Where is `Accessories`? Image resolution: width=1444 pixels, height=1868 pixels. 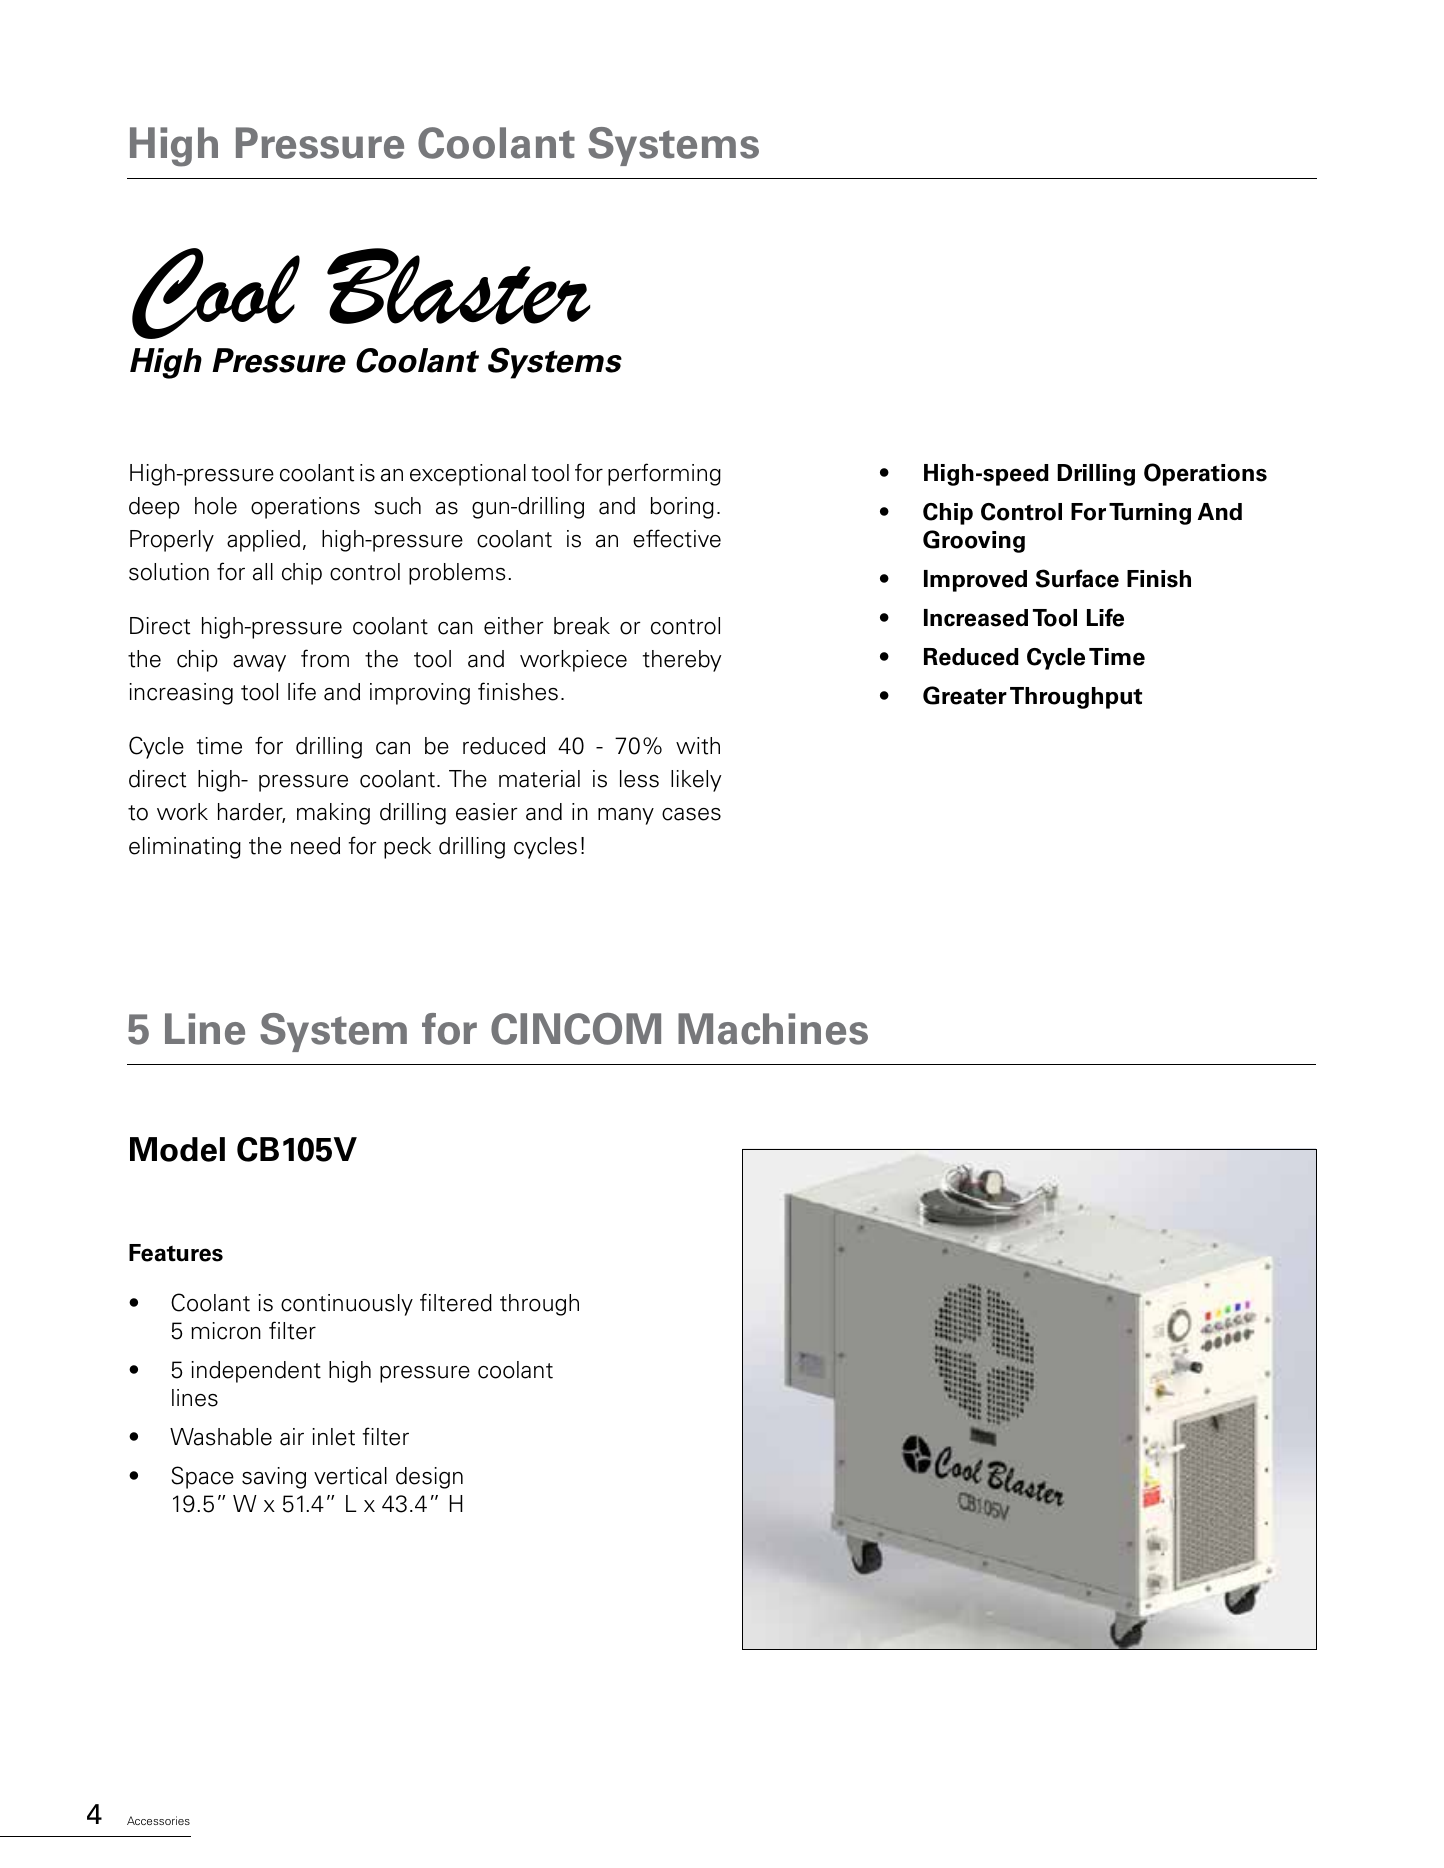 Accessories is located at coordinates (158, 1820).
